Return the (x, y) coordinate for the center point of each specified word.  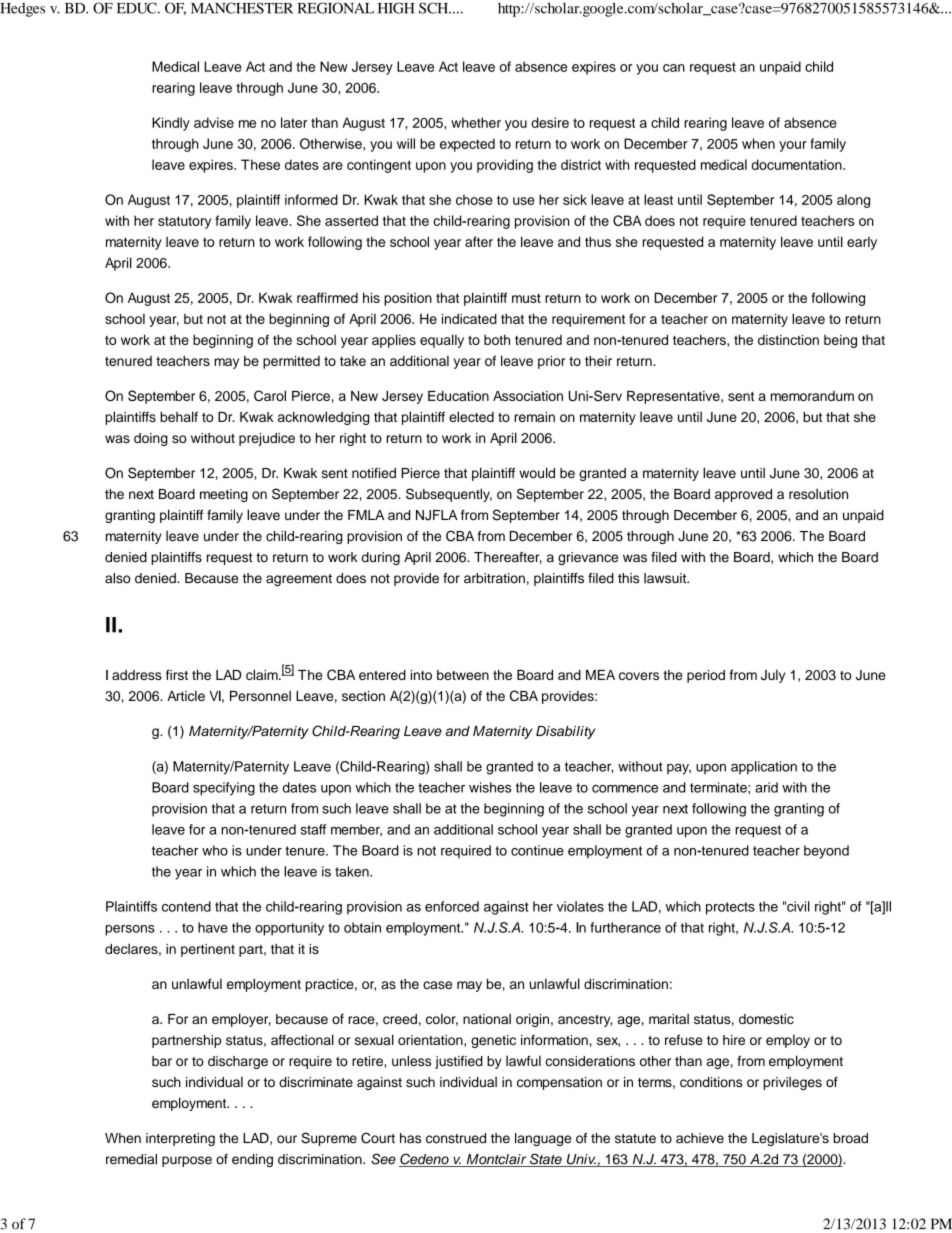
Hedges (22, 10)
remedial (131, 1159)
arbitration (494, 578)
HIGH (396, 8)
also (118, 578)
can (674, 68)
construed (456, 1138)
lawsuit (666, 578)
